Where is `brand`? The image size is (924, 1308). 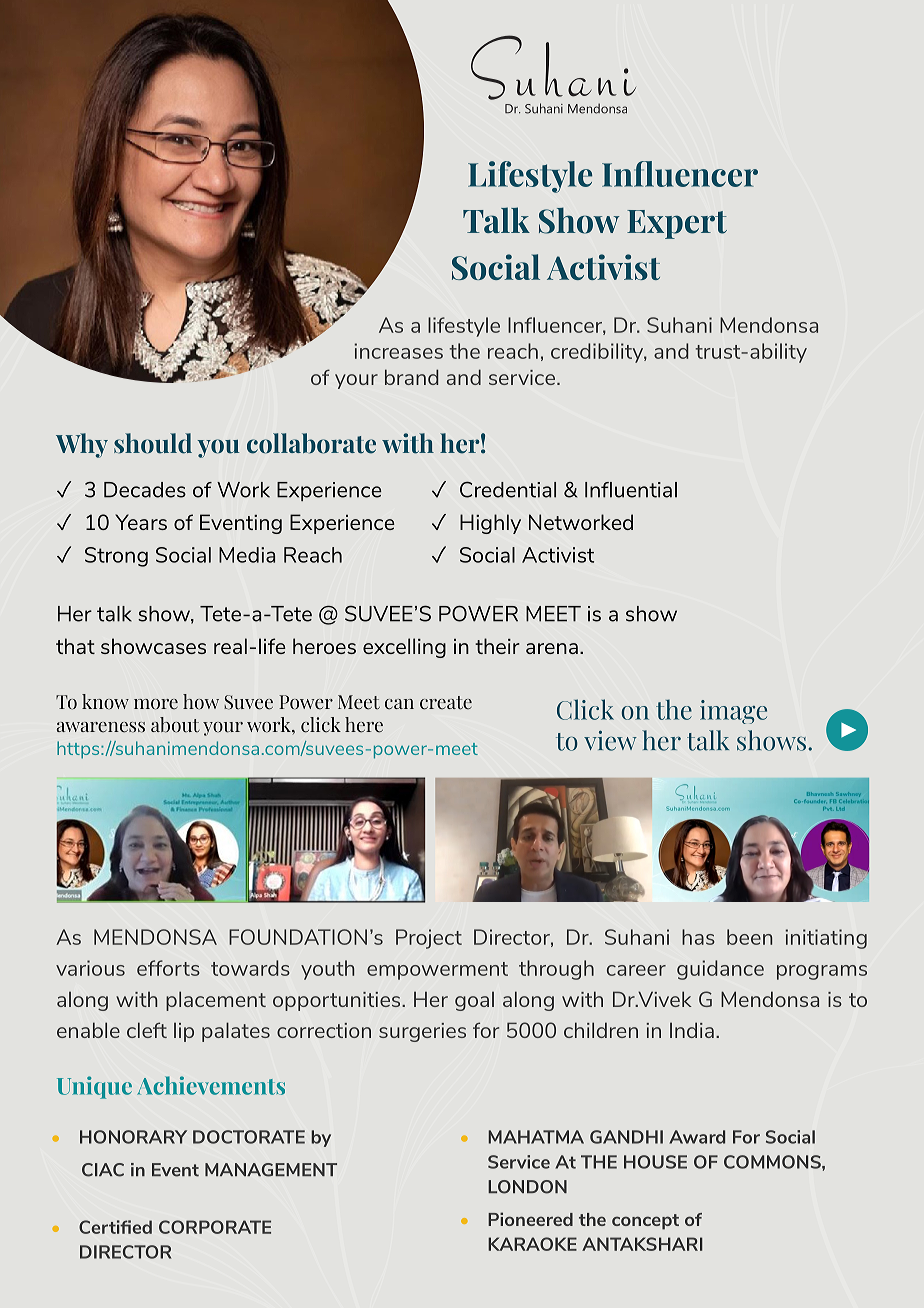
brand is located at coordinates (411, 377).
